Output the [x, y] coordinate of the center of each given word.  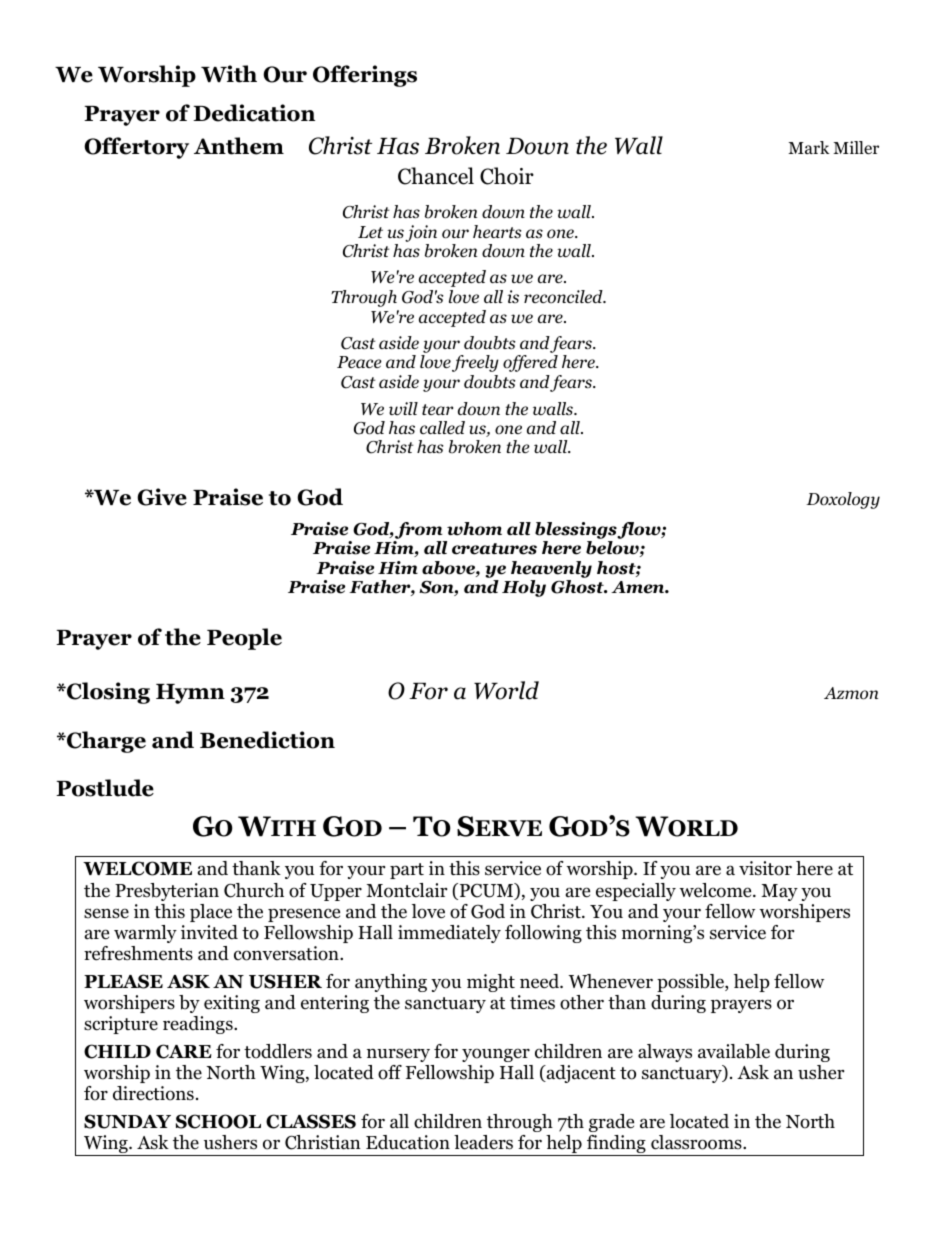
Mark [809, 147]
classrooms [697, 1142]
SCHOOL [218, 1121]
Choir [507, 176]
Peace [359, 362]
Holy [524, 588]
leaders [483, 1142]
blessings [577, 532]
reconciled [564, 297]
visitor [765, 868]
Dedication [254, 113]
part [407, 871]
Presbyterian [167, 892]
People [244, 639]
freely [475, 363]
